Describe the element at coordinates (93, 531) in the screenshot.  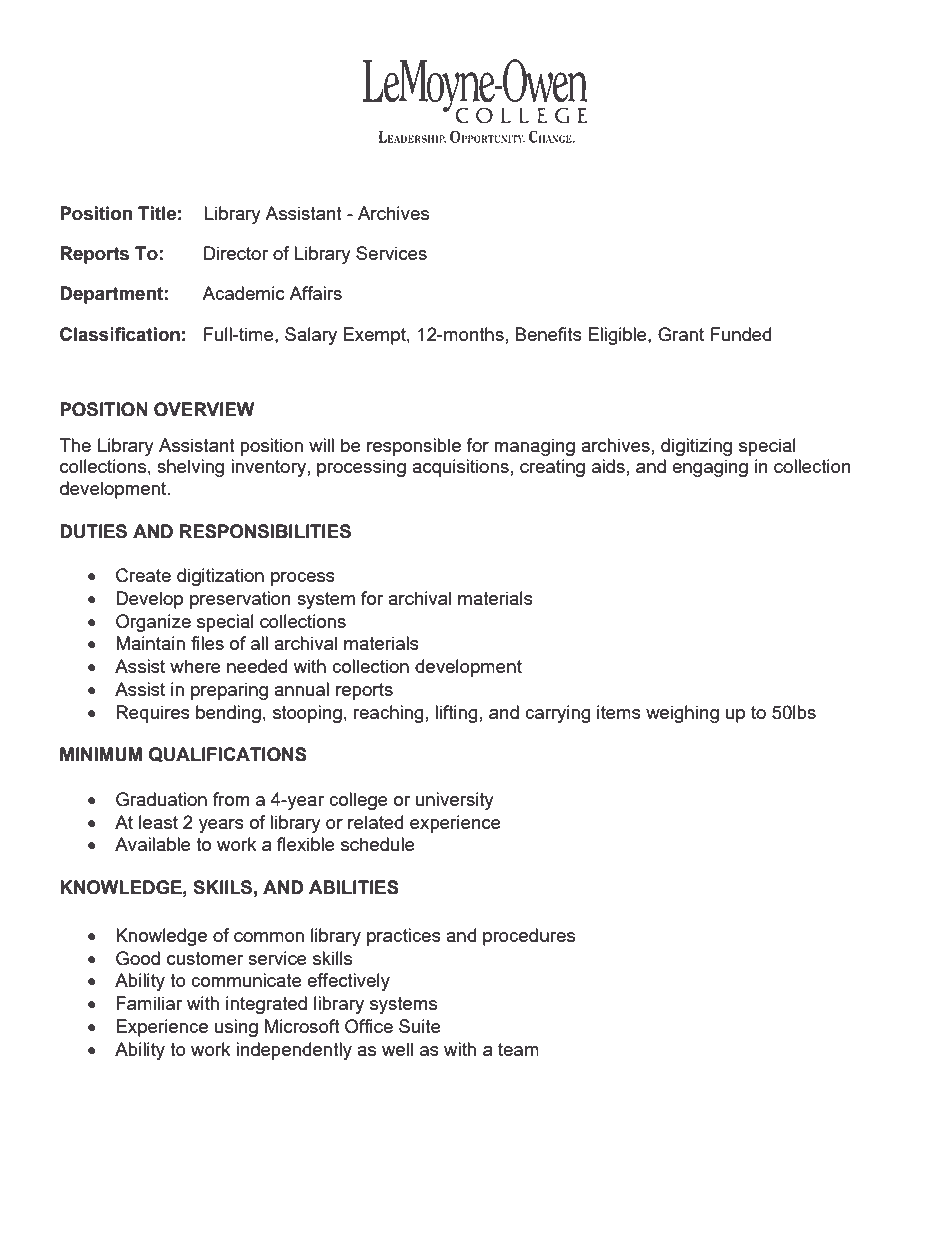
I see `DUTIES` at that location.
